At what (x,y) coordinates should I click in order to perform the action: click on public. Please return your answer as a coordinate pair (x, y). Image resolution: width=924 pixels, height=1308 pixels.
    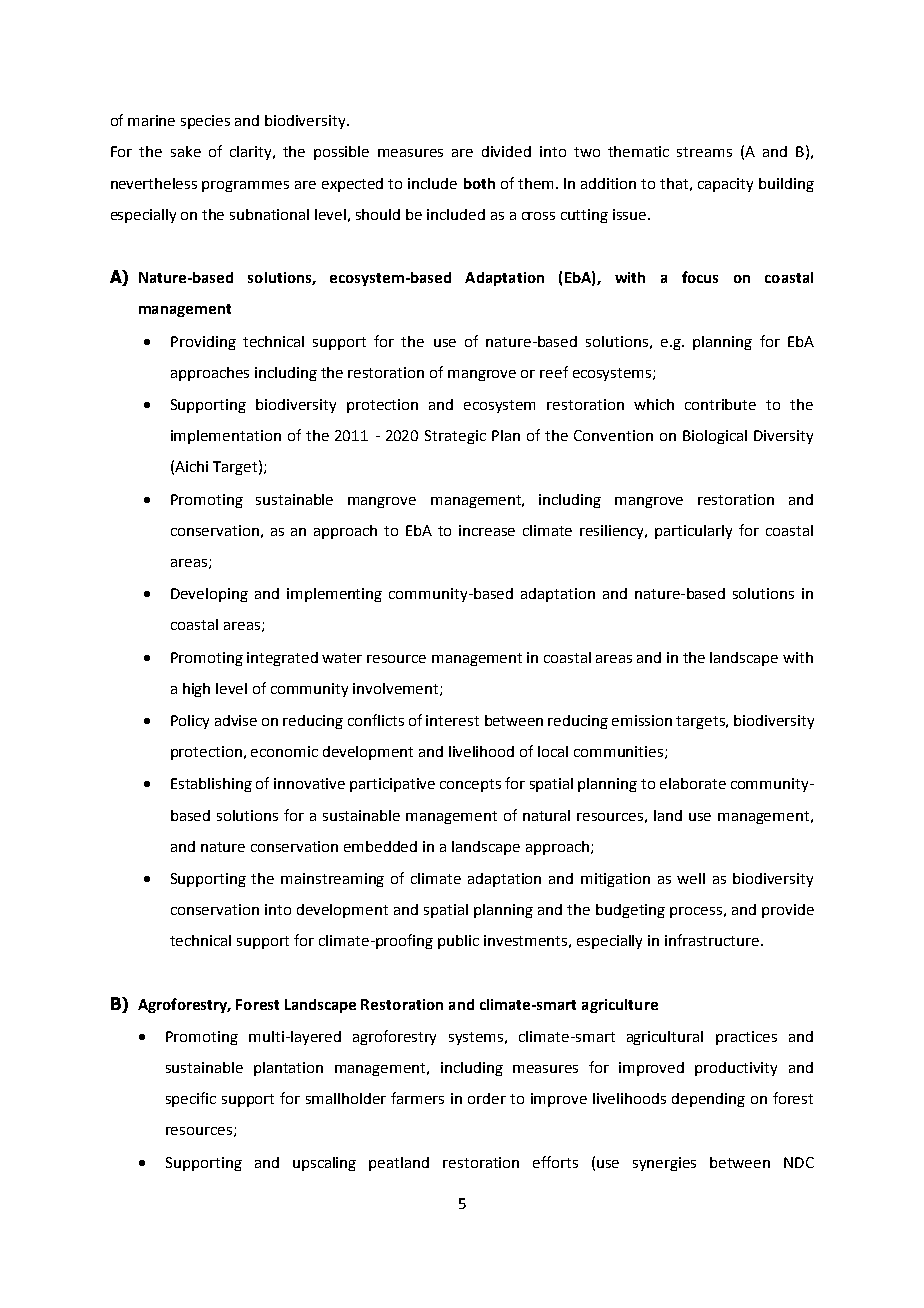
    Looking at the image, I should click on (458, 942).
